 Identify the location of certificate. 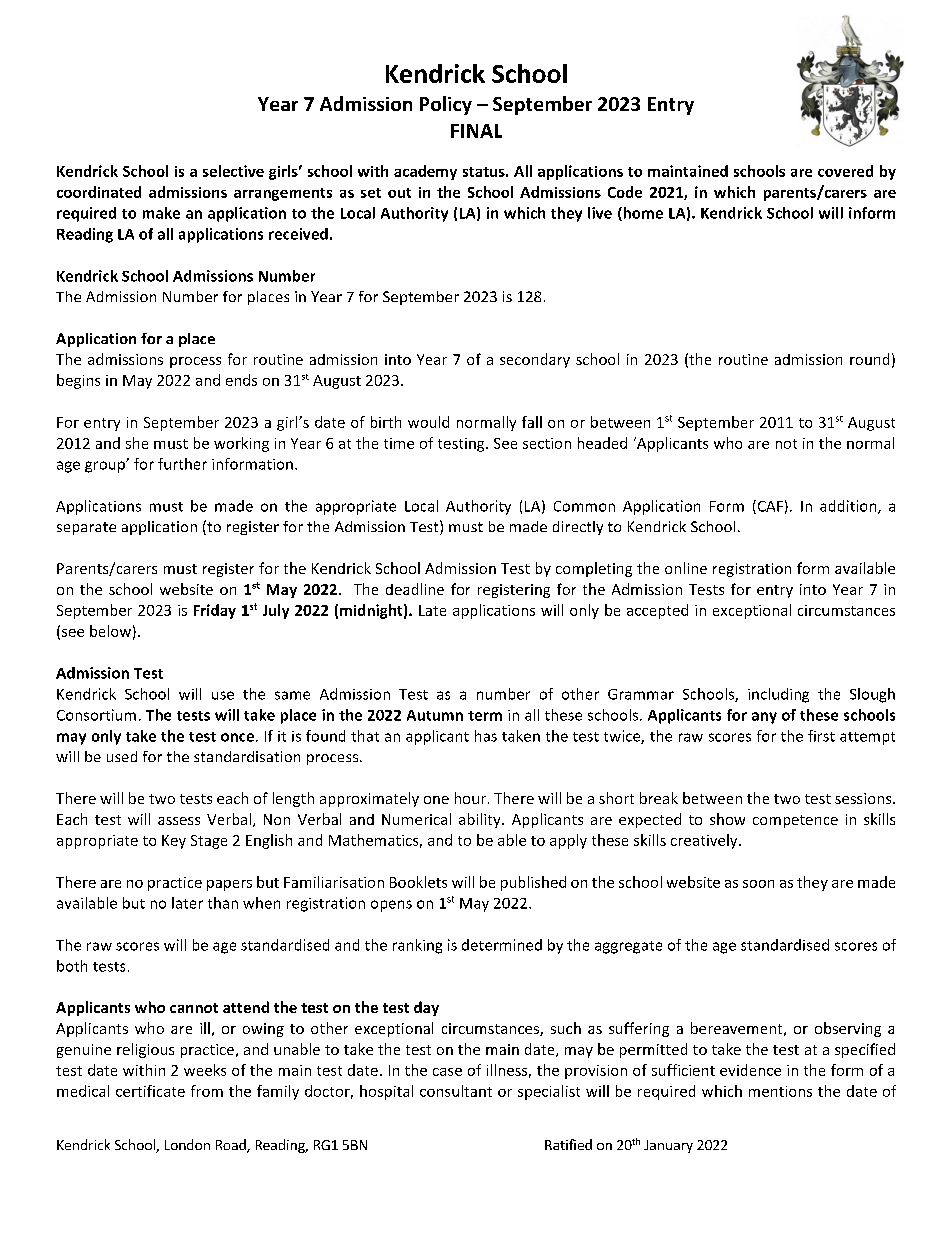
(150, 1091).
